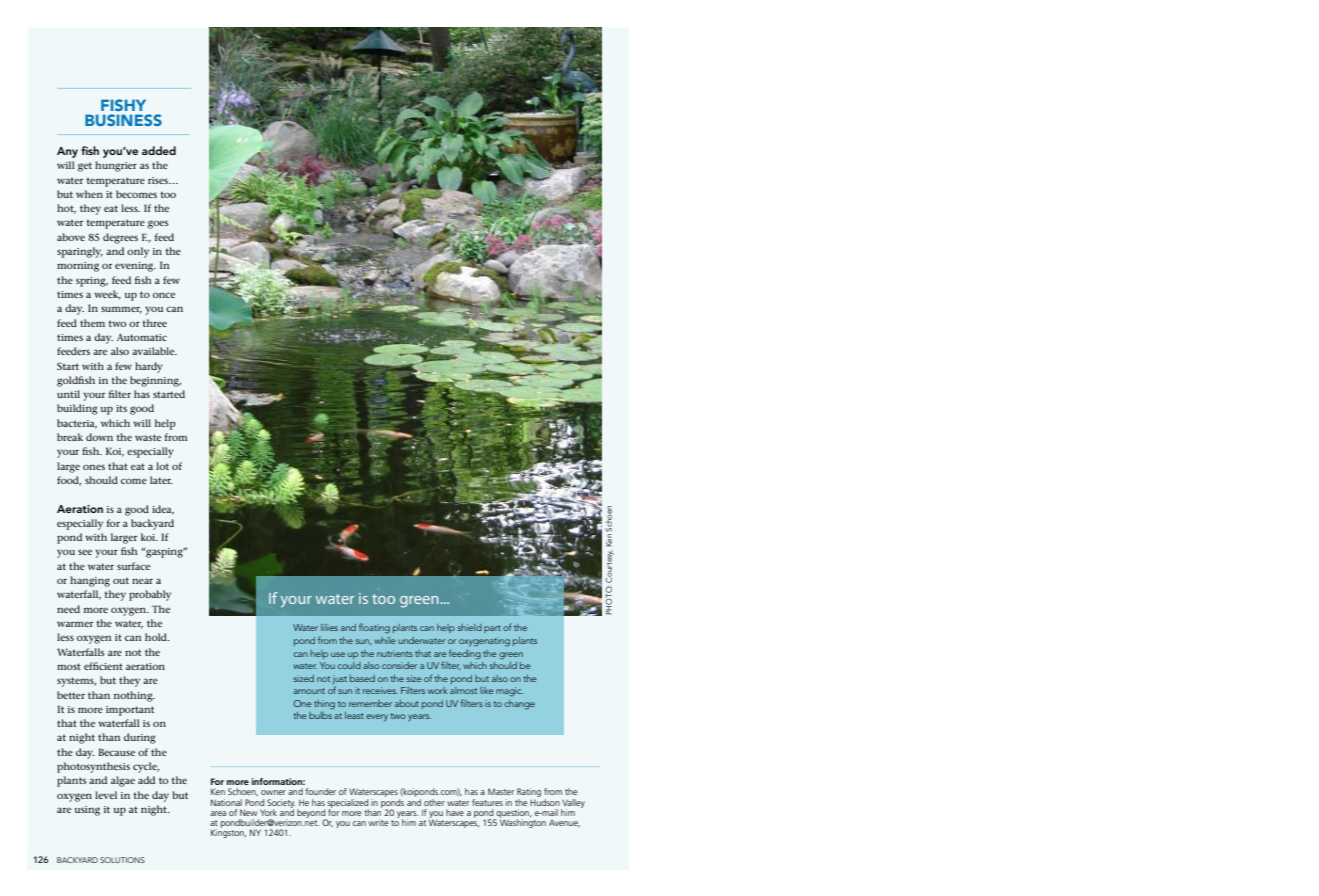  Describe the element at coordinates (106, 795) in the screenshot. I see `level` at that location.
